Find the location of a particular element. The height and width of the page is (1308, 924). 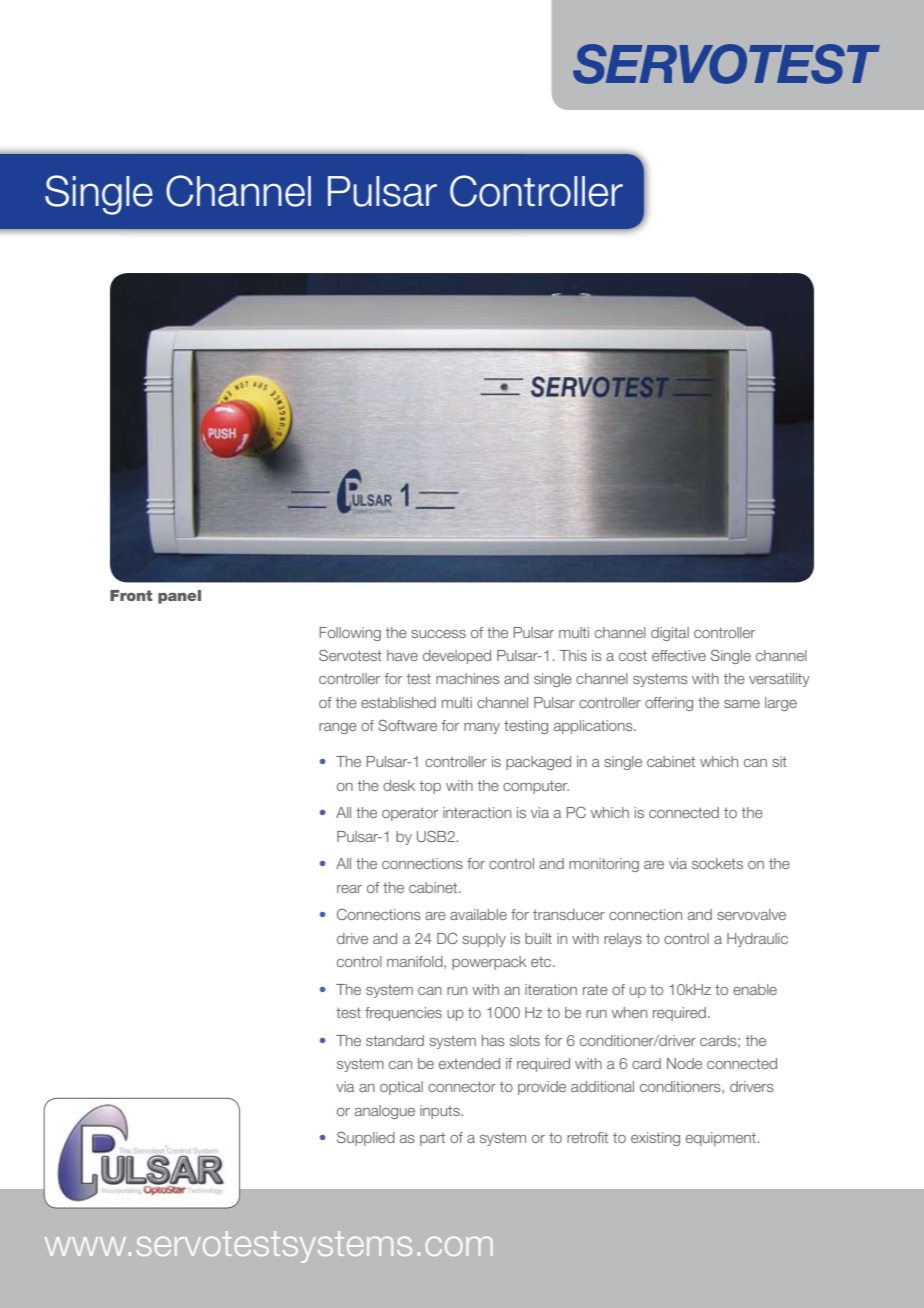

Supplied is located at coordinates (366, 1138).
